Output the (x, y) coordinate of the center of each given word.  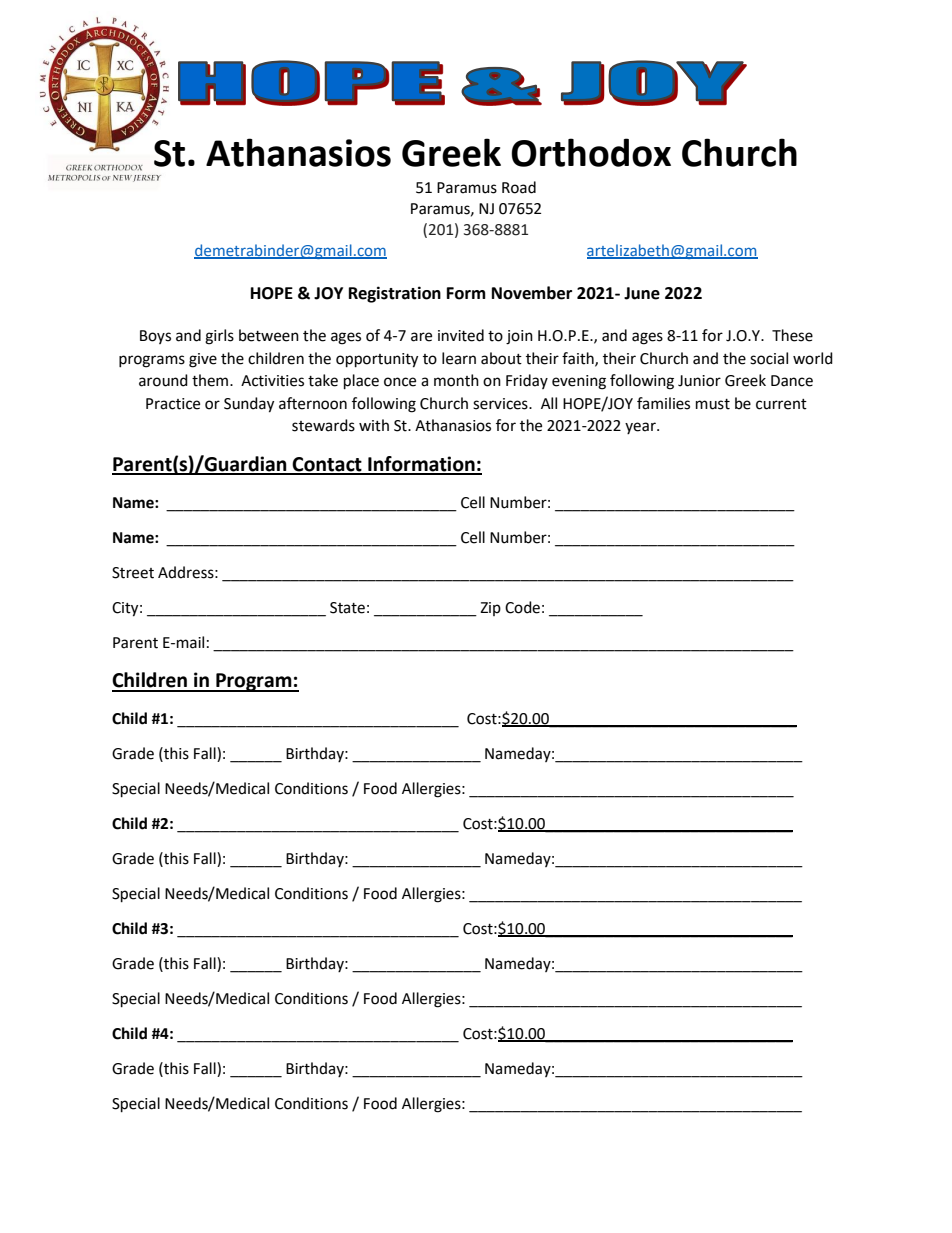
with (374, 425)
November (532, 293)
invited (461, 335)
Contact (327, 465)
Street (133, 573)
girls (219, 337)
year (641, 428)
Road (519, 187)
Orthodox (591, 152)
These (792, 335)
